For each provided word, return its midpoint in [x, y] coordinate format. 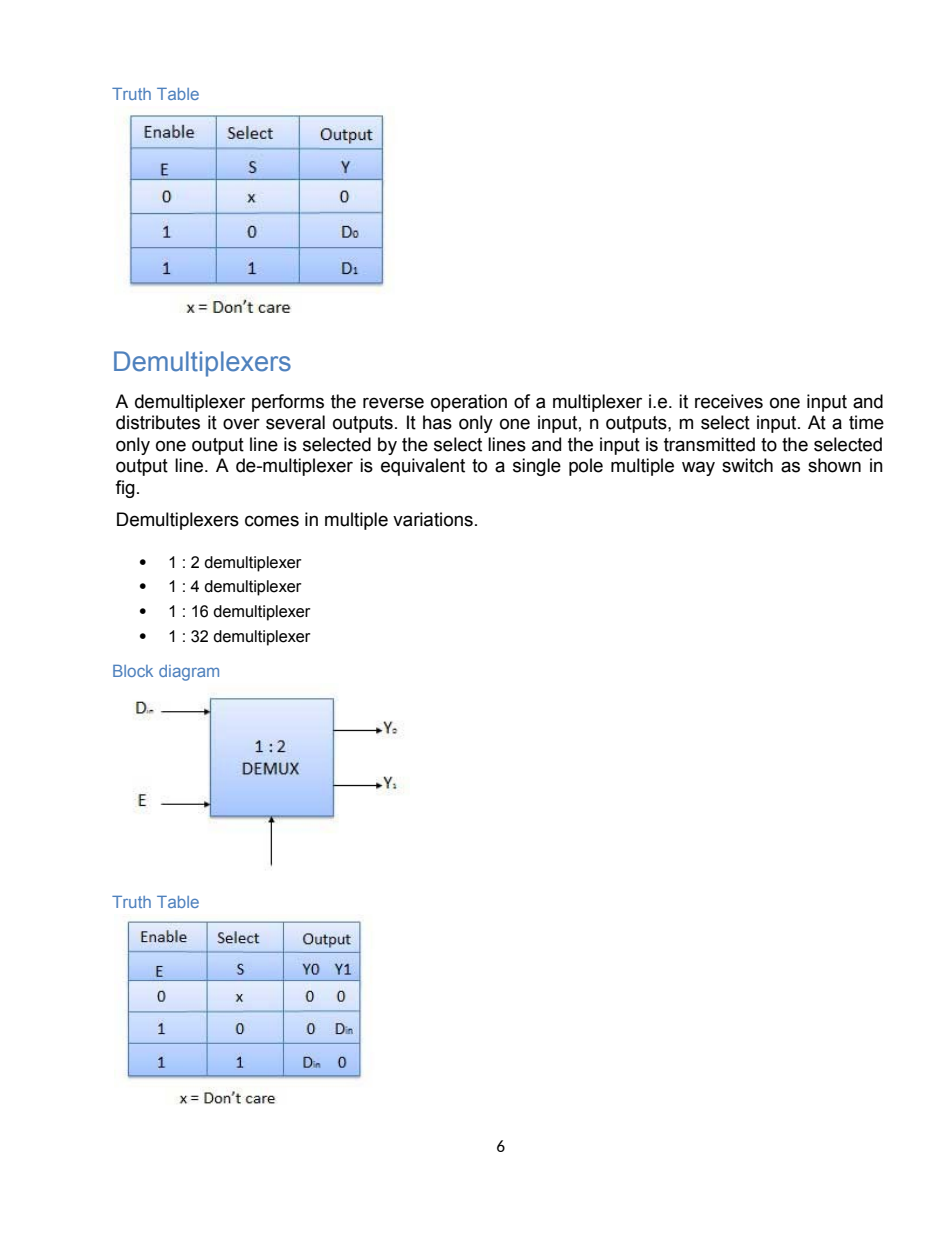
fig [125, 489]
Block [133, 671]
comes [272, 521]
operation [469, 403]
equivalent [423, 467]
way [698, 468]
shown [834, 465]
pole [586, 467]
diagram [189, 673]
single [537, 467]
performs [288, 403]
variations [433, 519]
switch [747, 465]
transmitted [709, 444]
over [241, 424]
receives [729, 401]
